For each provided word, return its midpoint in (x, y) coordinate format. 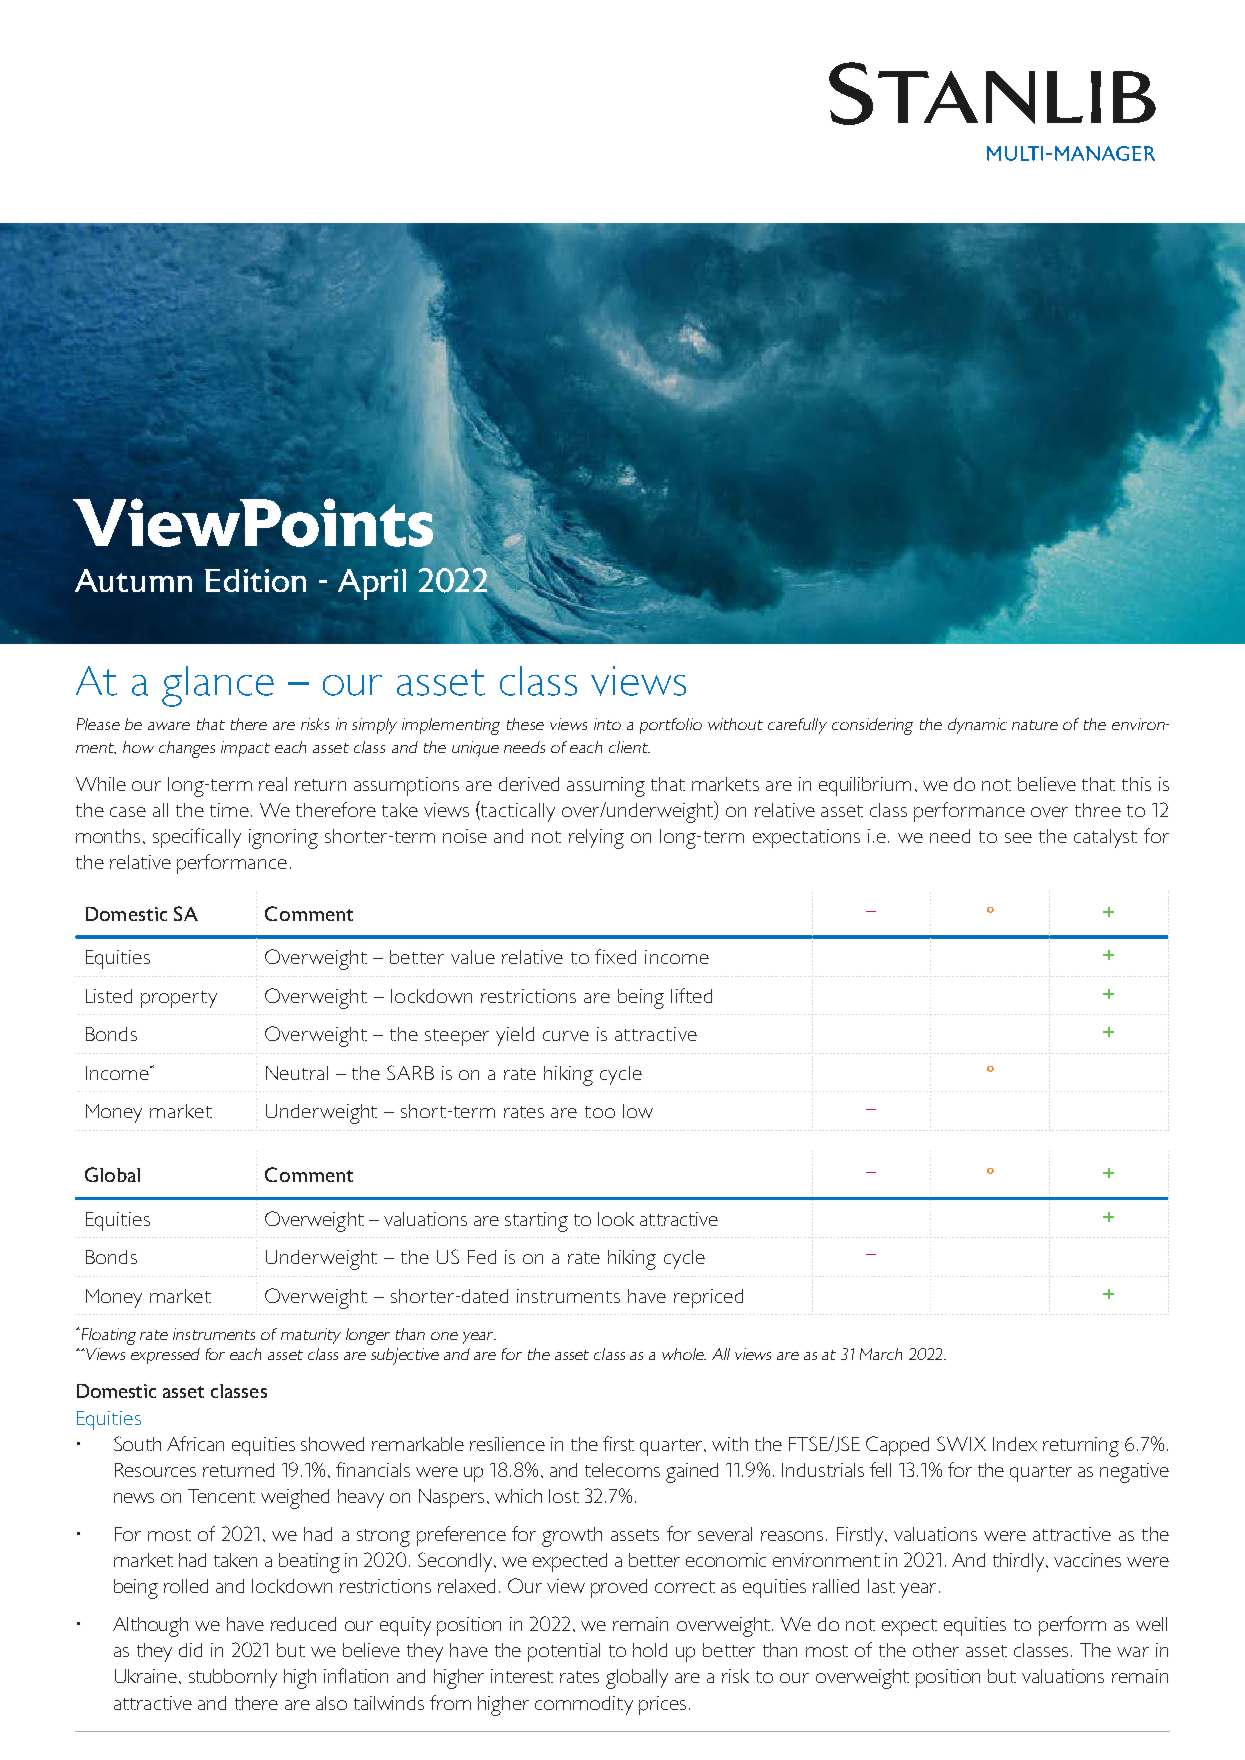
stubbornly (233, 1678)
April (372, 584)
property (179, 999)
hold (650, 1650)
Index (1015, 1444)
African (195, 1443)
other (936, 1650)
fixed (615, 956)
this (1136, 784)
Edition (255, 580)
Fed (482, 1257)
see (1018, 838)
